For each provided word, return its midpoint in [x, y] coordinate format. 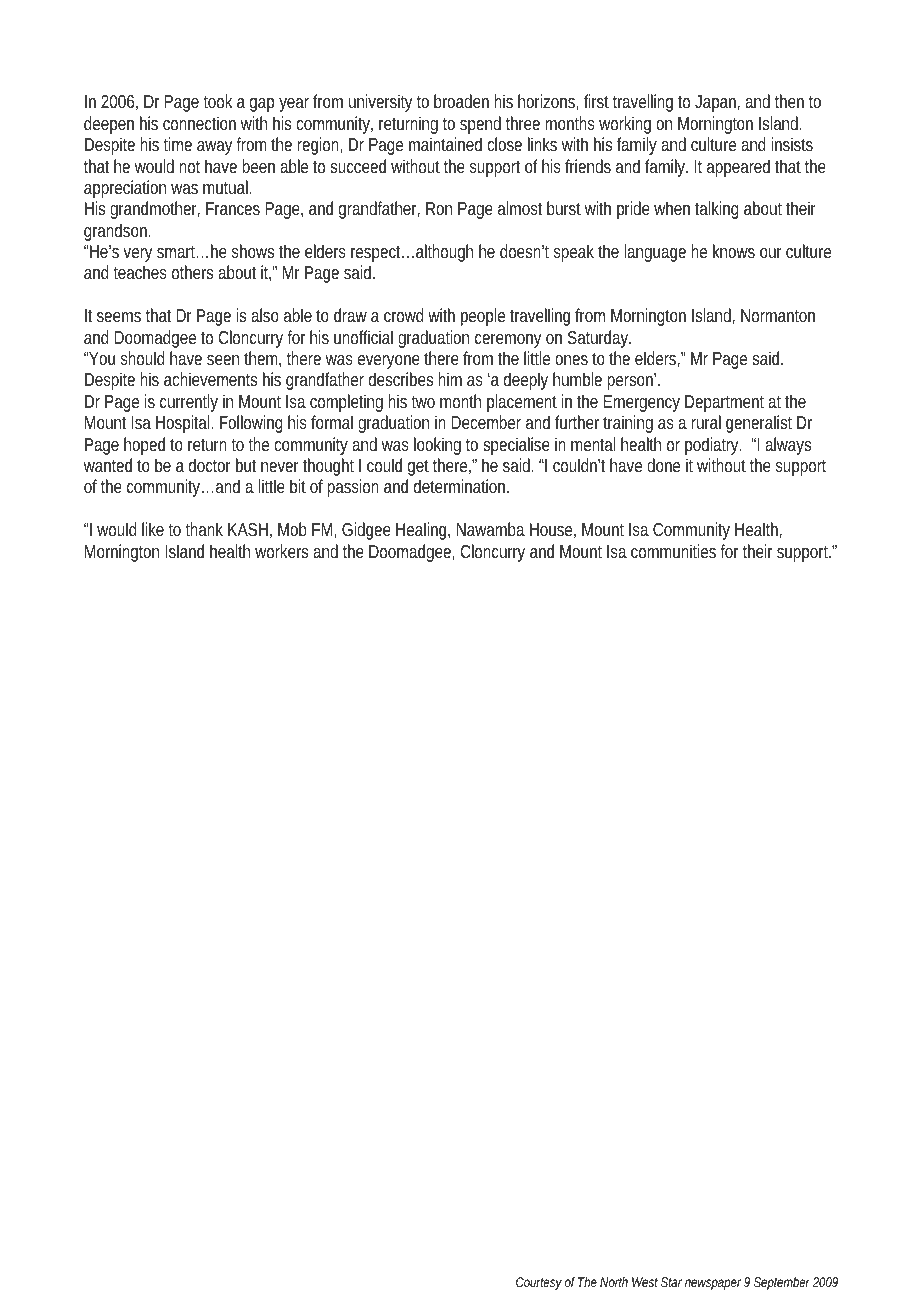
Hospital [184, 424]
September [782, 1283]
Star [671, 1282]
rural [706, 422]
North [614, 1282]
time [177, 144]
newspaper [713, 1284]
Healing [421, 531]
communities [673, 551]
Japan [715, 103]
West [645, 1282]
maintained [445, 144]
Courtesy [539, 1283]
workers [281, 551]
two [423, 402]
